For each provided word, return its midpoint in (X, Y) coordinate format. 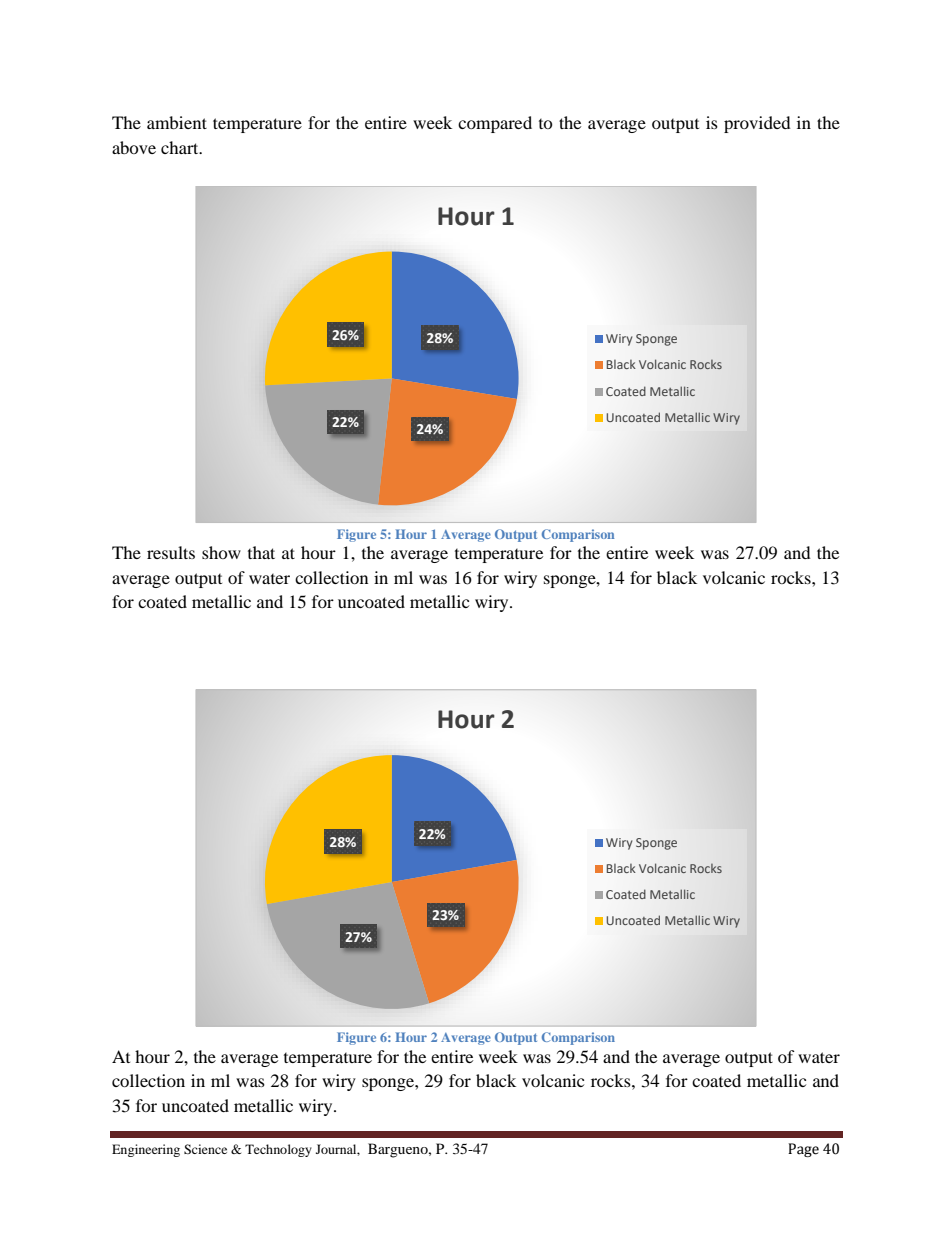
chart (181, 147)
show (221, 552)
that (261, 552)
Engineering (146, 1150)
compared (495, 124)
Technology (278, 1150)
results (171, 552)
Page (803, 1150)
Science (205, 1149)
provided (757, 124)
